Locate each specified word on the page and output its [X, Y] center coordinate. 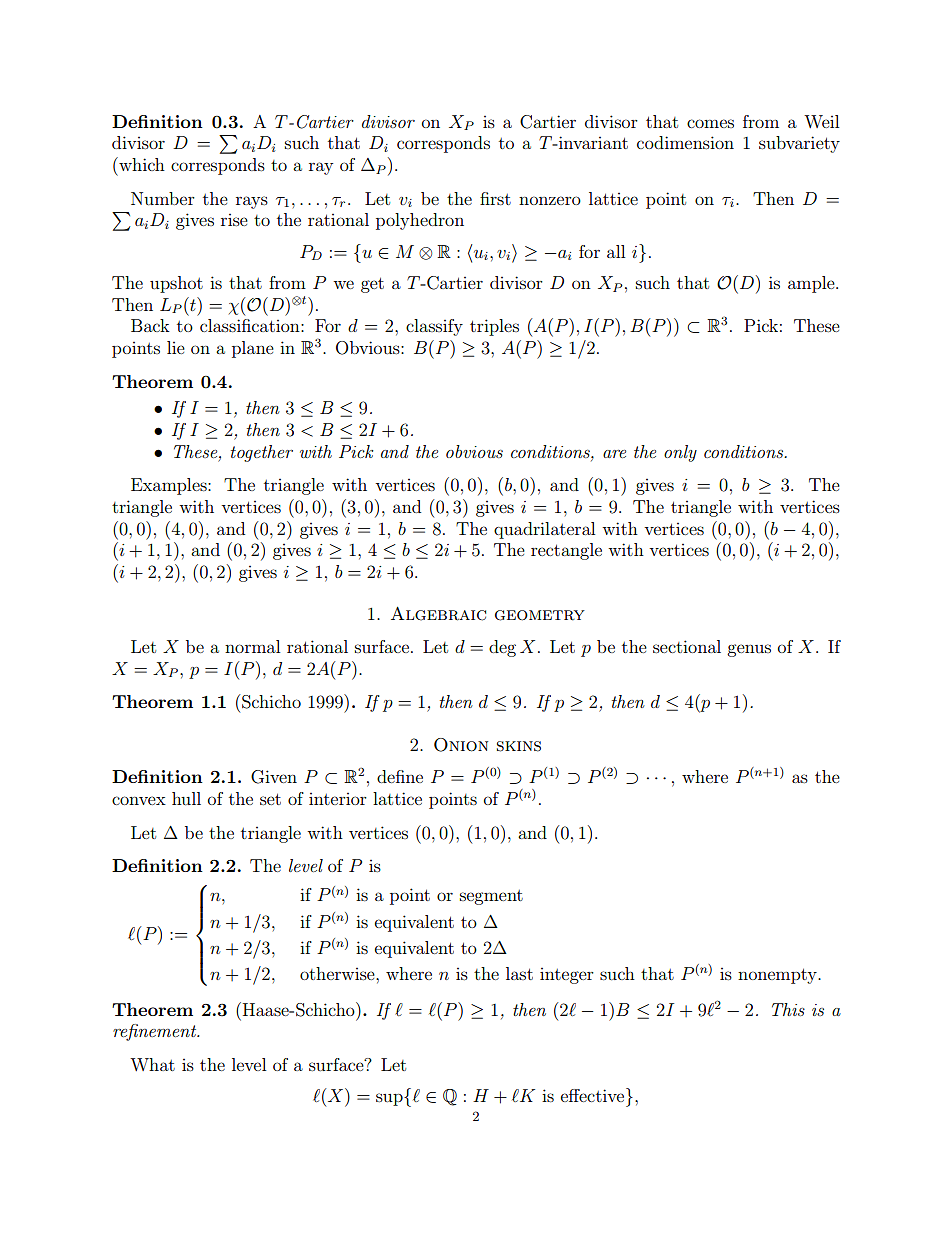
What [152, 1064]
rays [252, 202]
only [680, 453]
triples [494, 327]
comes [710, 123]
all [616, 251]
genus [749, 650]
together [262, 453]
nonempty [778, 976]
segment [491, 897]
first [495, 198]
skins [519, 746]
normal [252, 646]
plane [253, 349]
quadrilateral [544, 530]
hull [186, 798]
